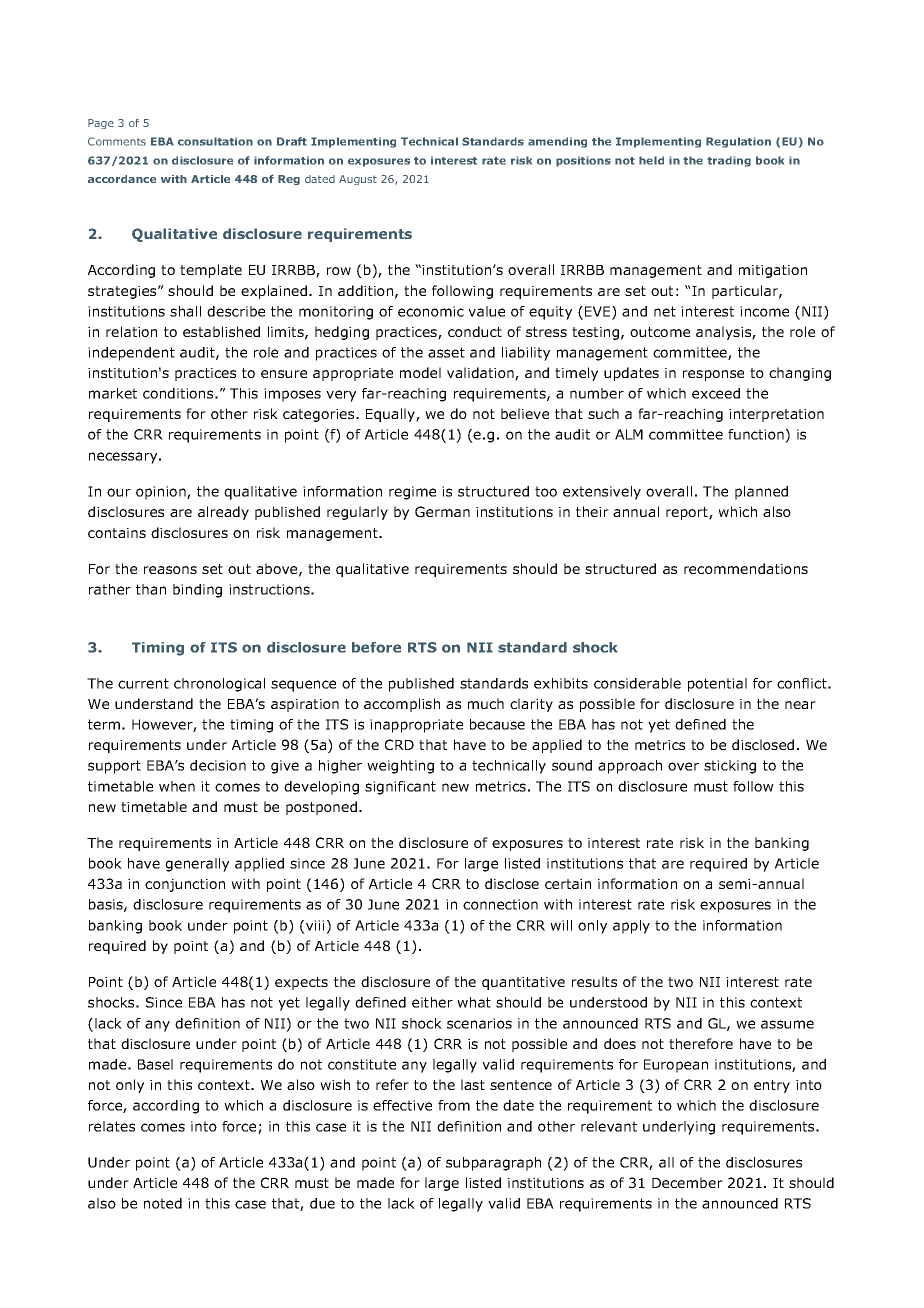 Image resolution: width=924 pixels, height=1308 pixels. What do you see at coordinates (454, 1105) in the screenshot?
I see `from` at bounding box center [454, 1105].
